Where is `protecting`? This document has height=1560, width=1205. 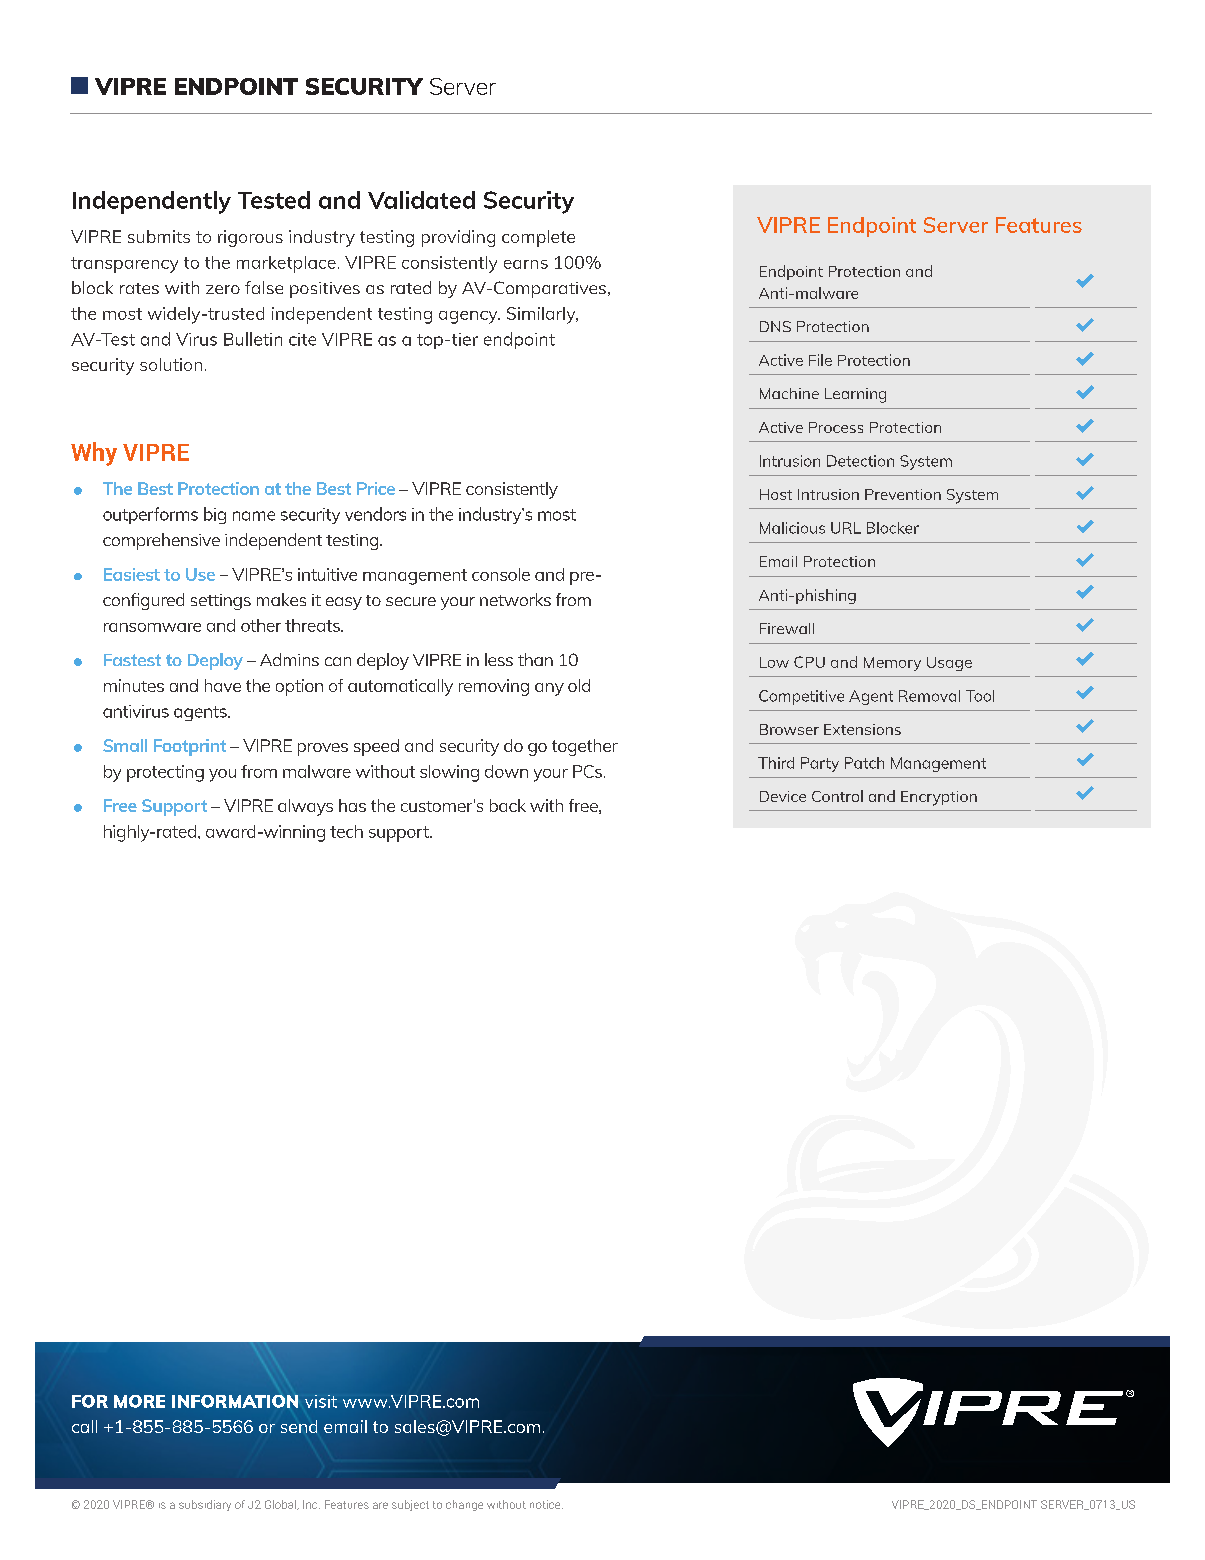
protecting is located at coordinates (165, 773).
